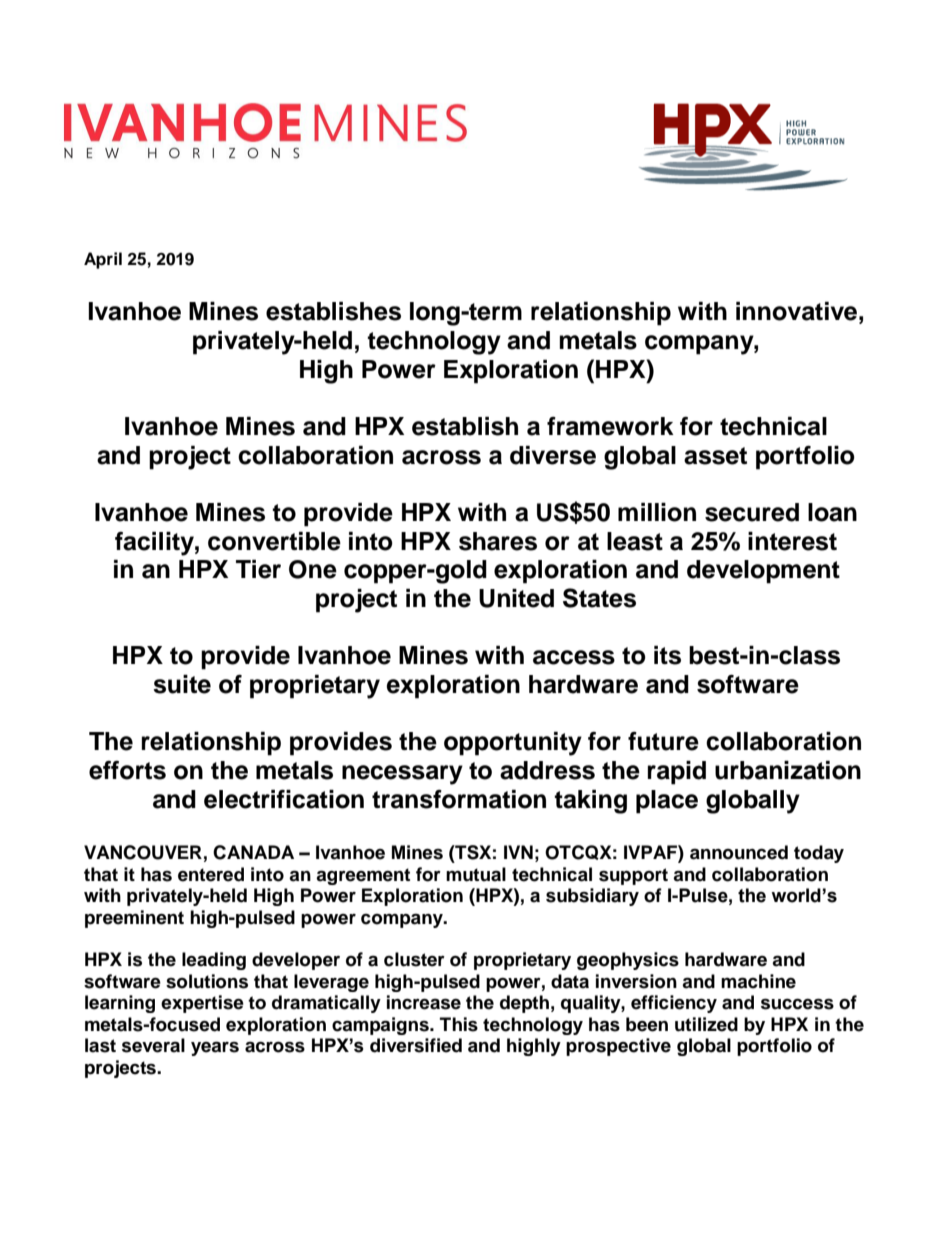  Describe the element at coordinates (610, 426) in the page. I see `framework` at that location.
